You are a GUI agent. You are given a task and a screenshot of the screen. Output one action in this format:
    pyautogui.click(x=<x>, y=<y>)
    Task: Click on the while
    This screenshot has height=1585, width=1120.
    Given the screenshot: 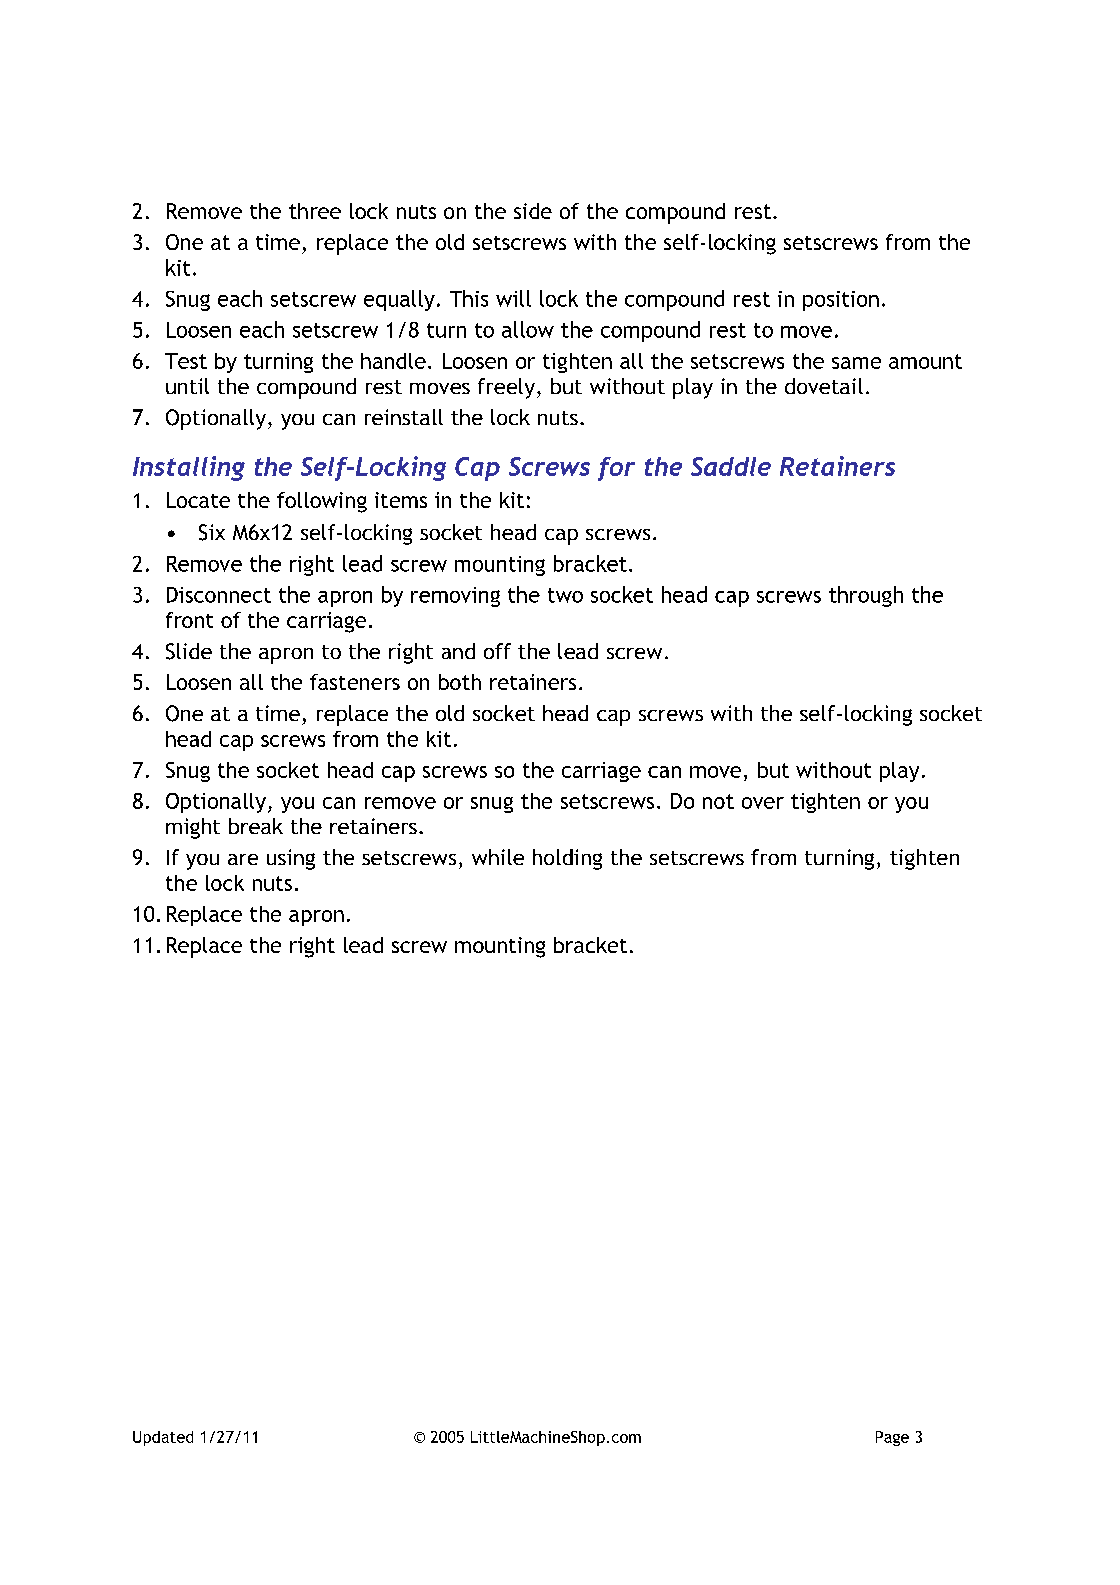 What is the action you would take?
    pyautogui.click(x=498, y=857)
